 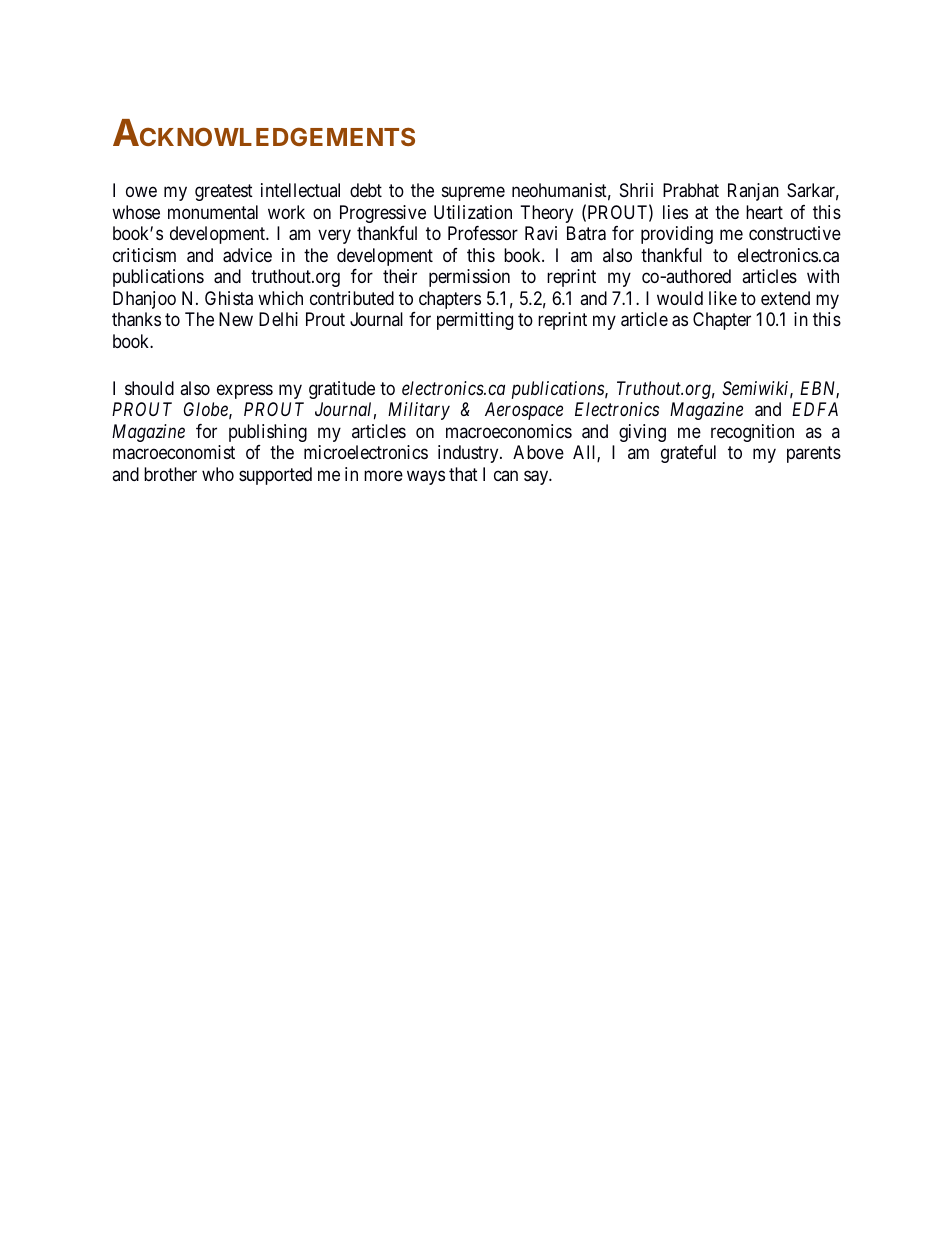 I want to click on Aerospace, so click(x=524, y=411).
